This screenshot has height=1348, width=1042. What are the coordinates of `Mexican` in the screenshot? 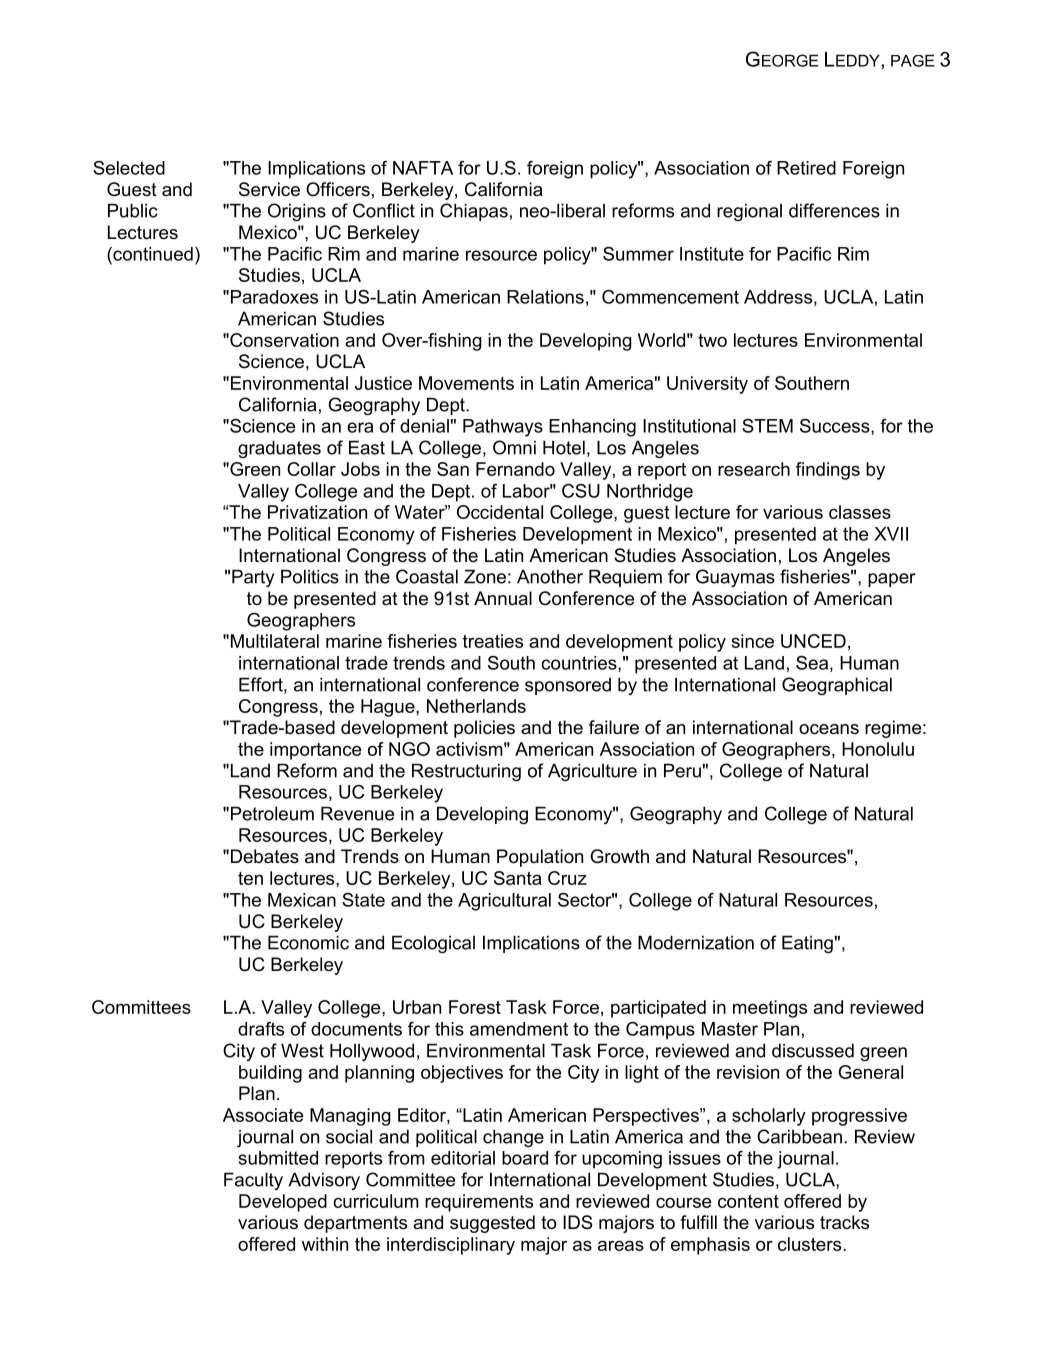 It's located at (302, 900).
